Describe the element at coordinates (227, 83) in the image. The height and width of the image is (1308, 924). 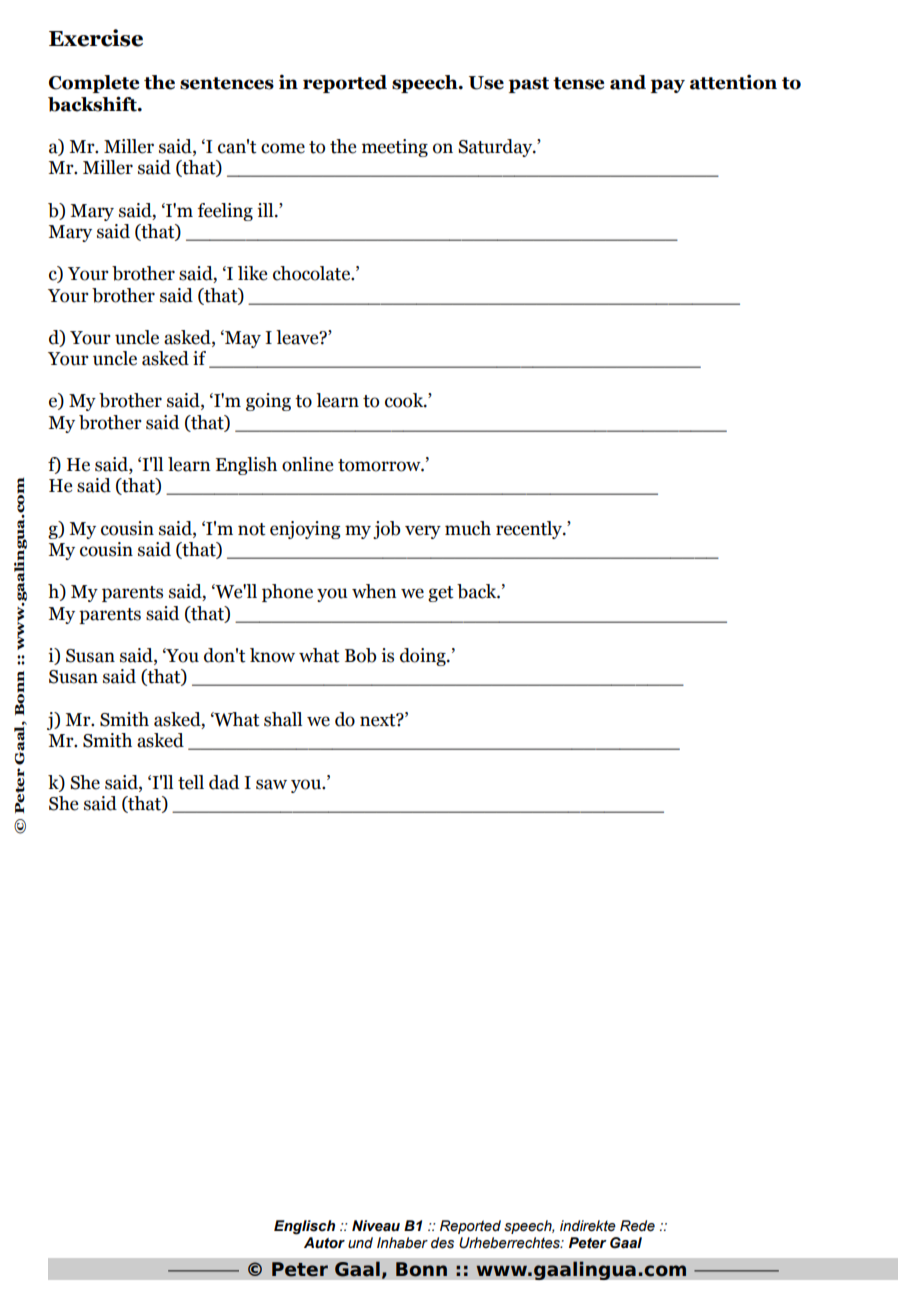
I see `sentences` at that location.
